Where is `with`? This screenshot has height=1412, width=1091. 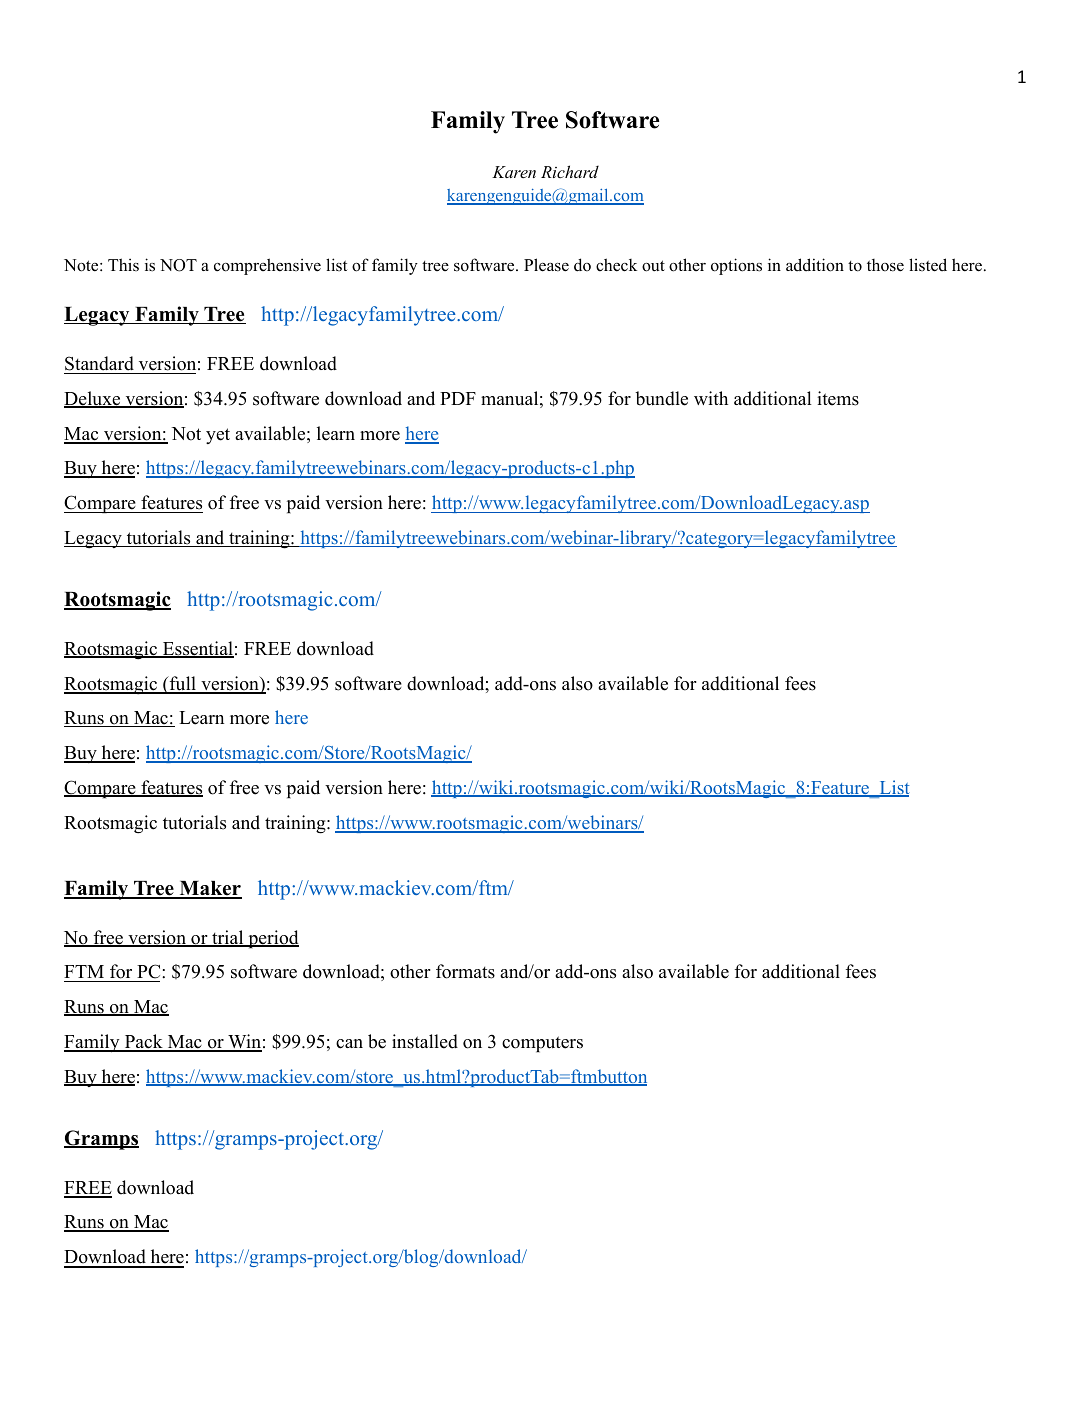
with is located at coordinates (711, 398).
